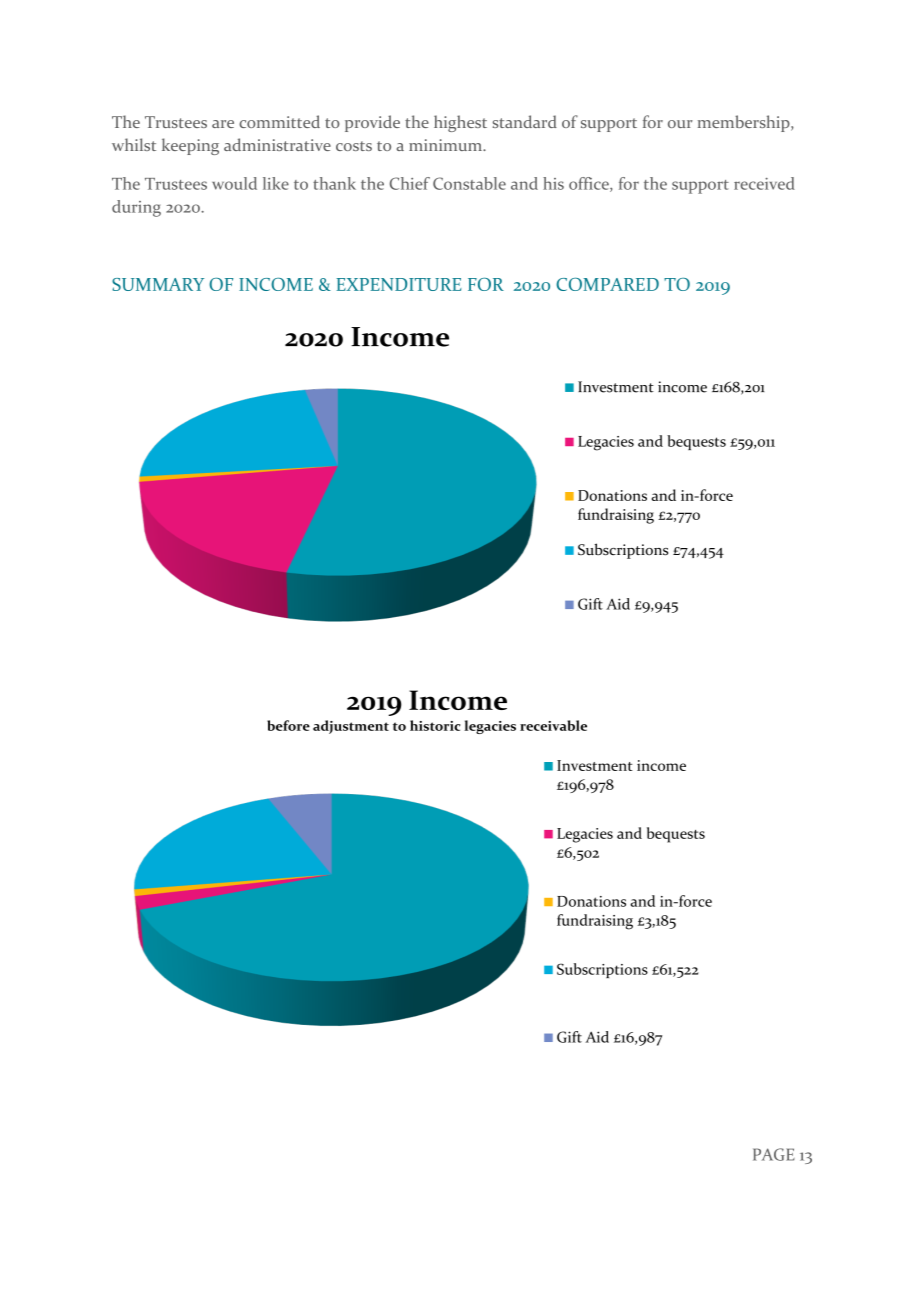  Describe the element at coordinates (680, 124) in the page. I see `our` at that location.
